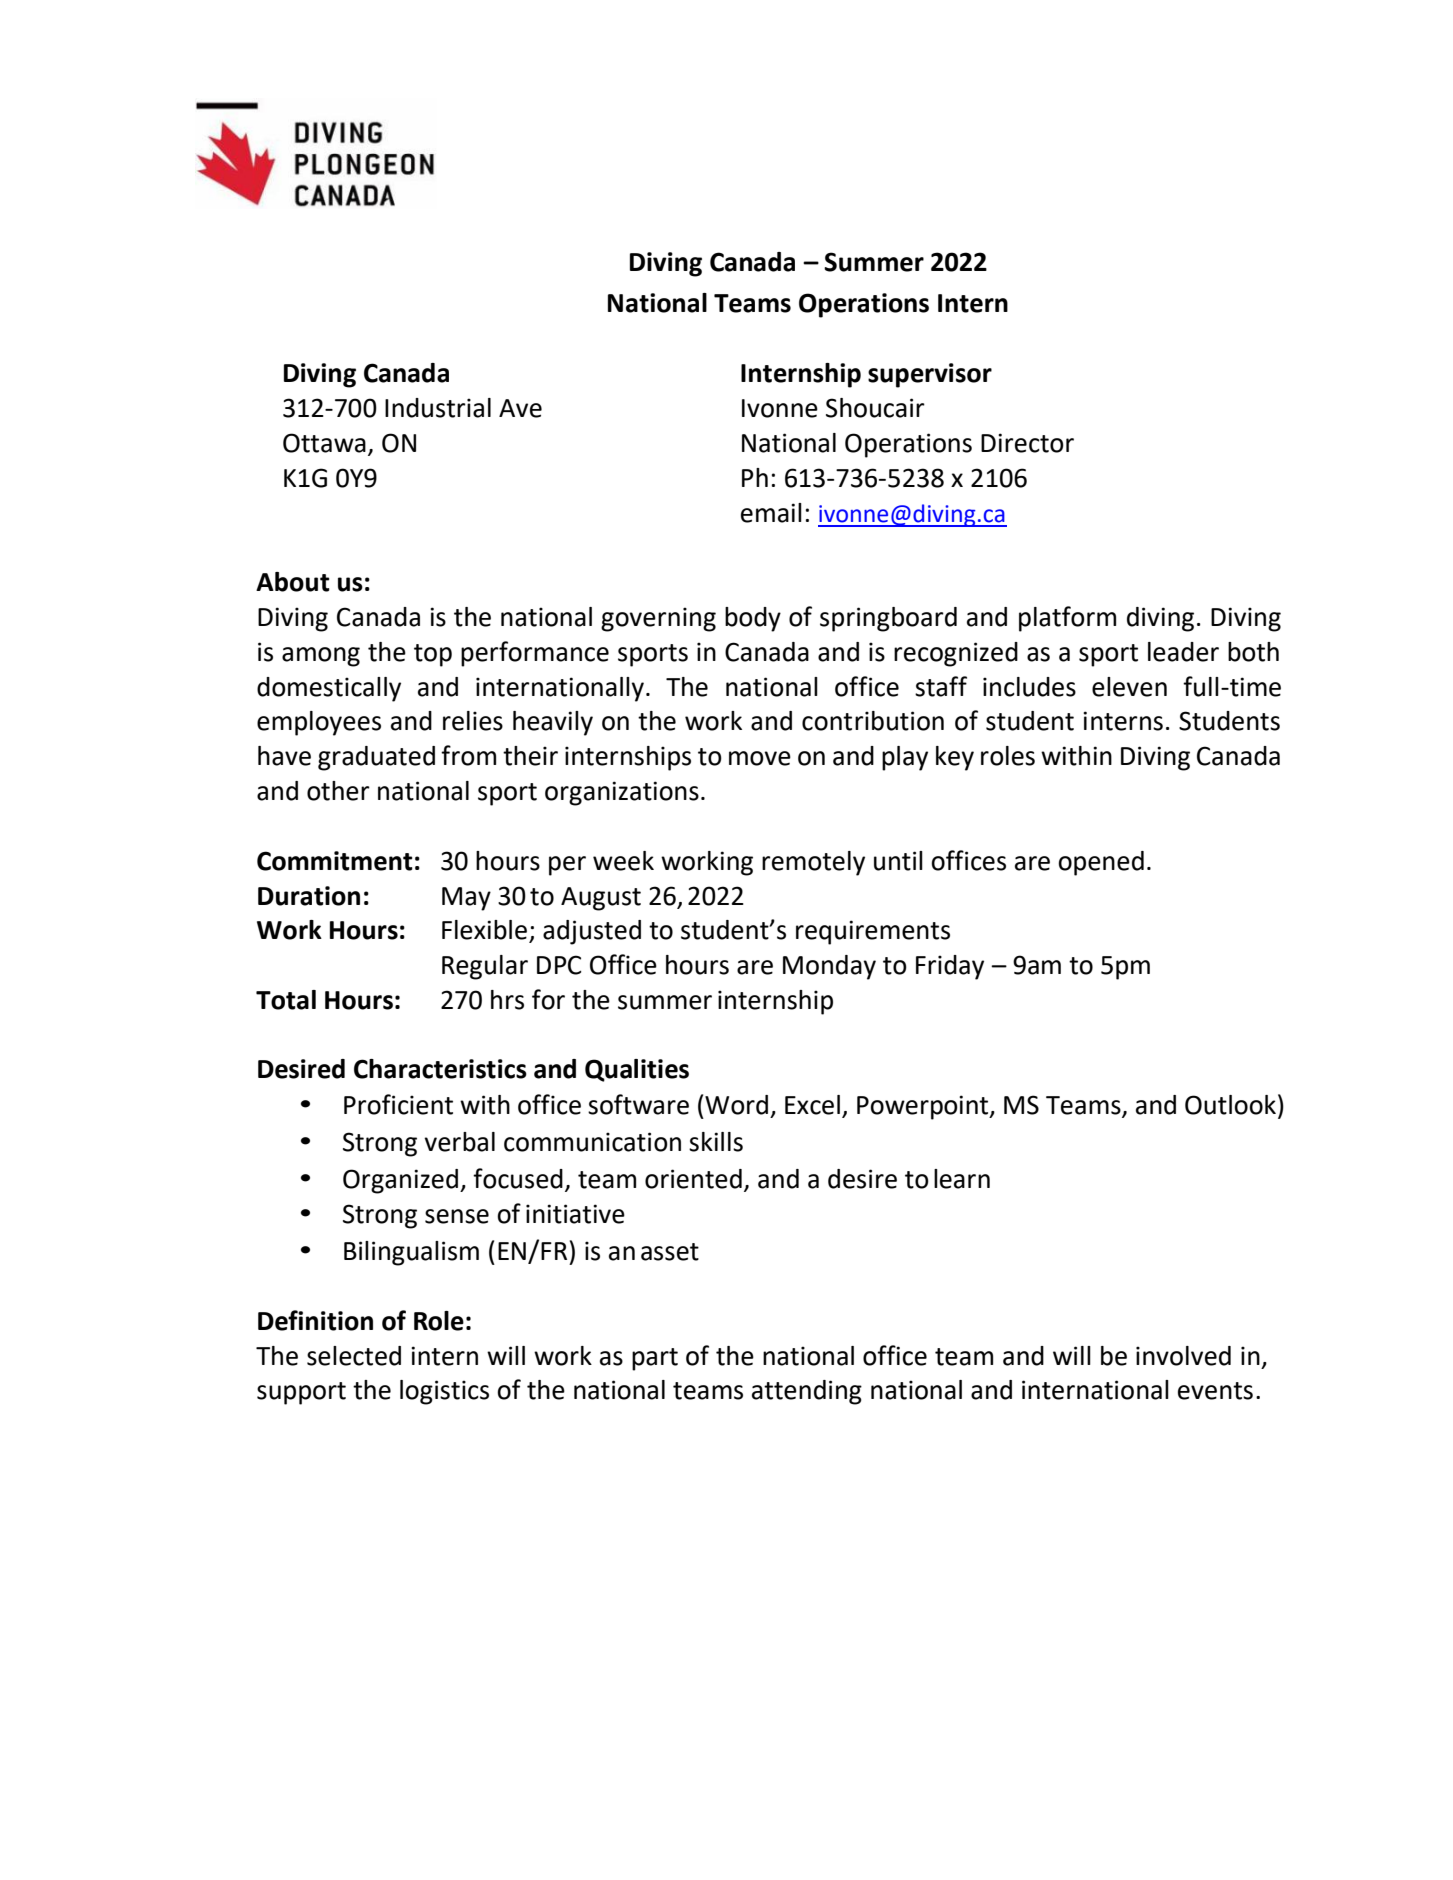 This page has width=1453, height=1880. What do you see at coordinates (376, 758) in the page?
I see `graduated` at bounding box center [376, 758].
